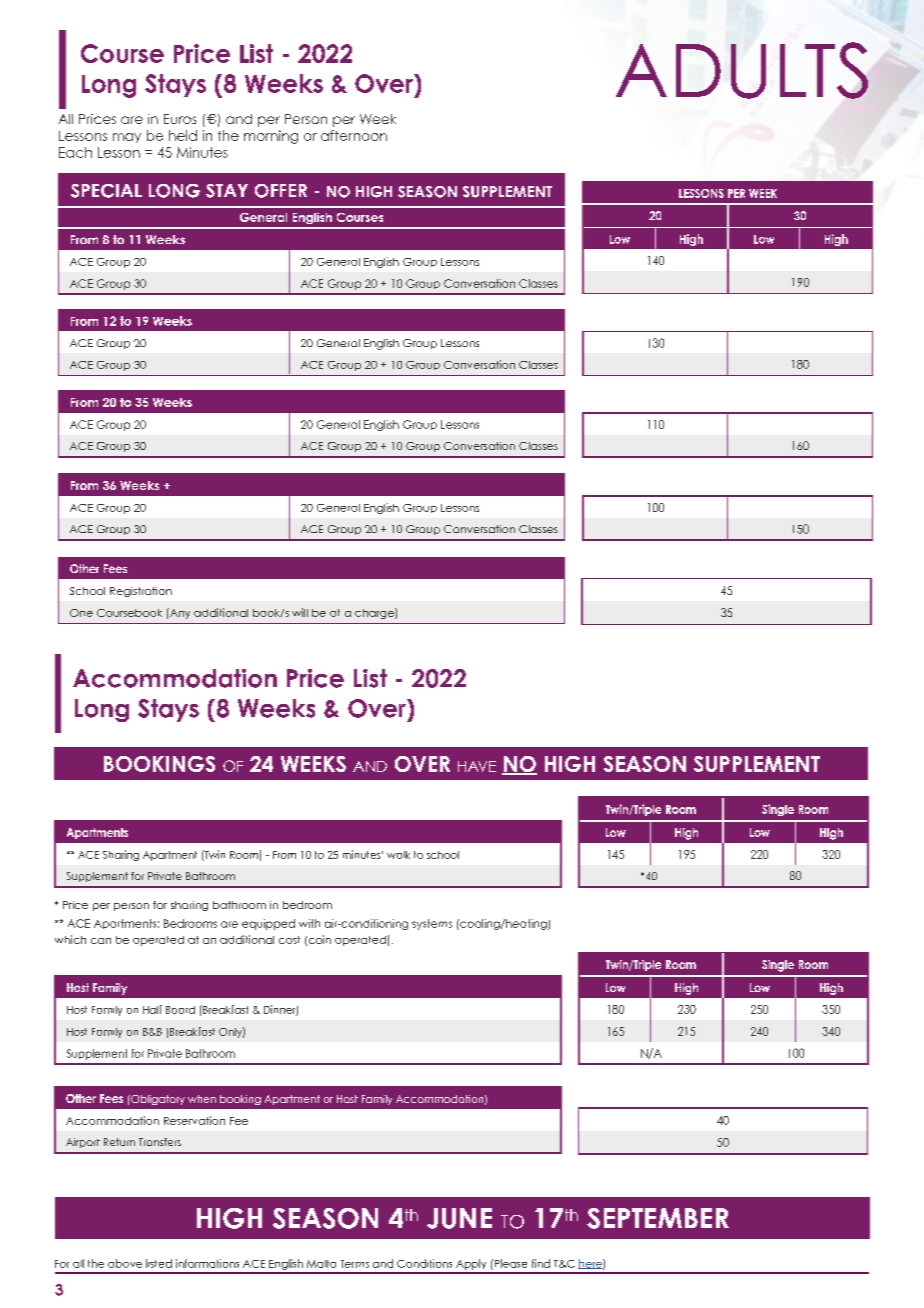 Image resolution: width=924 pixels, height=1308 pixels. What do you see at coordinates (125, 1263) in the image?
I see `above` at bounding box center [125, 1263].
